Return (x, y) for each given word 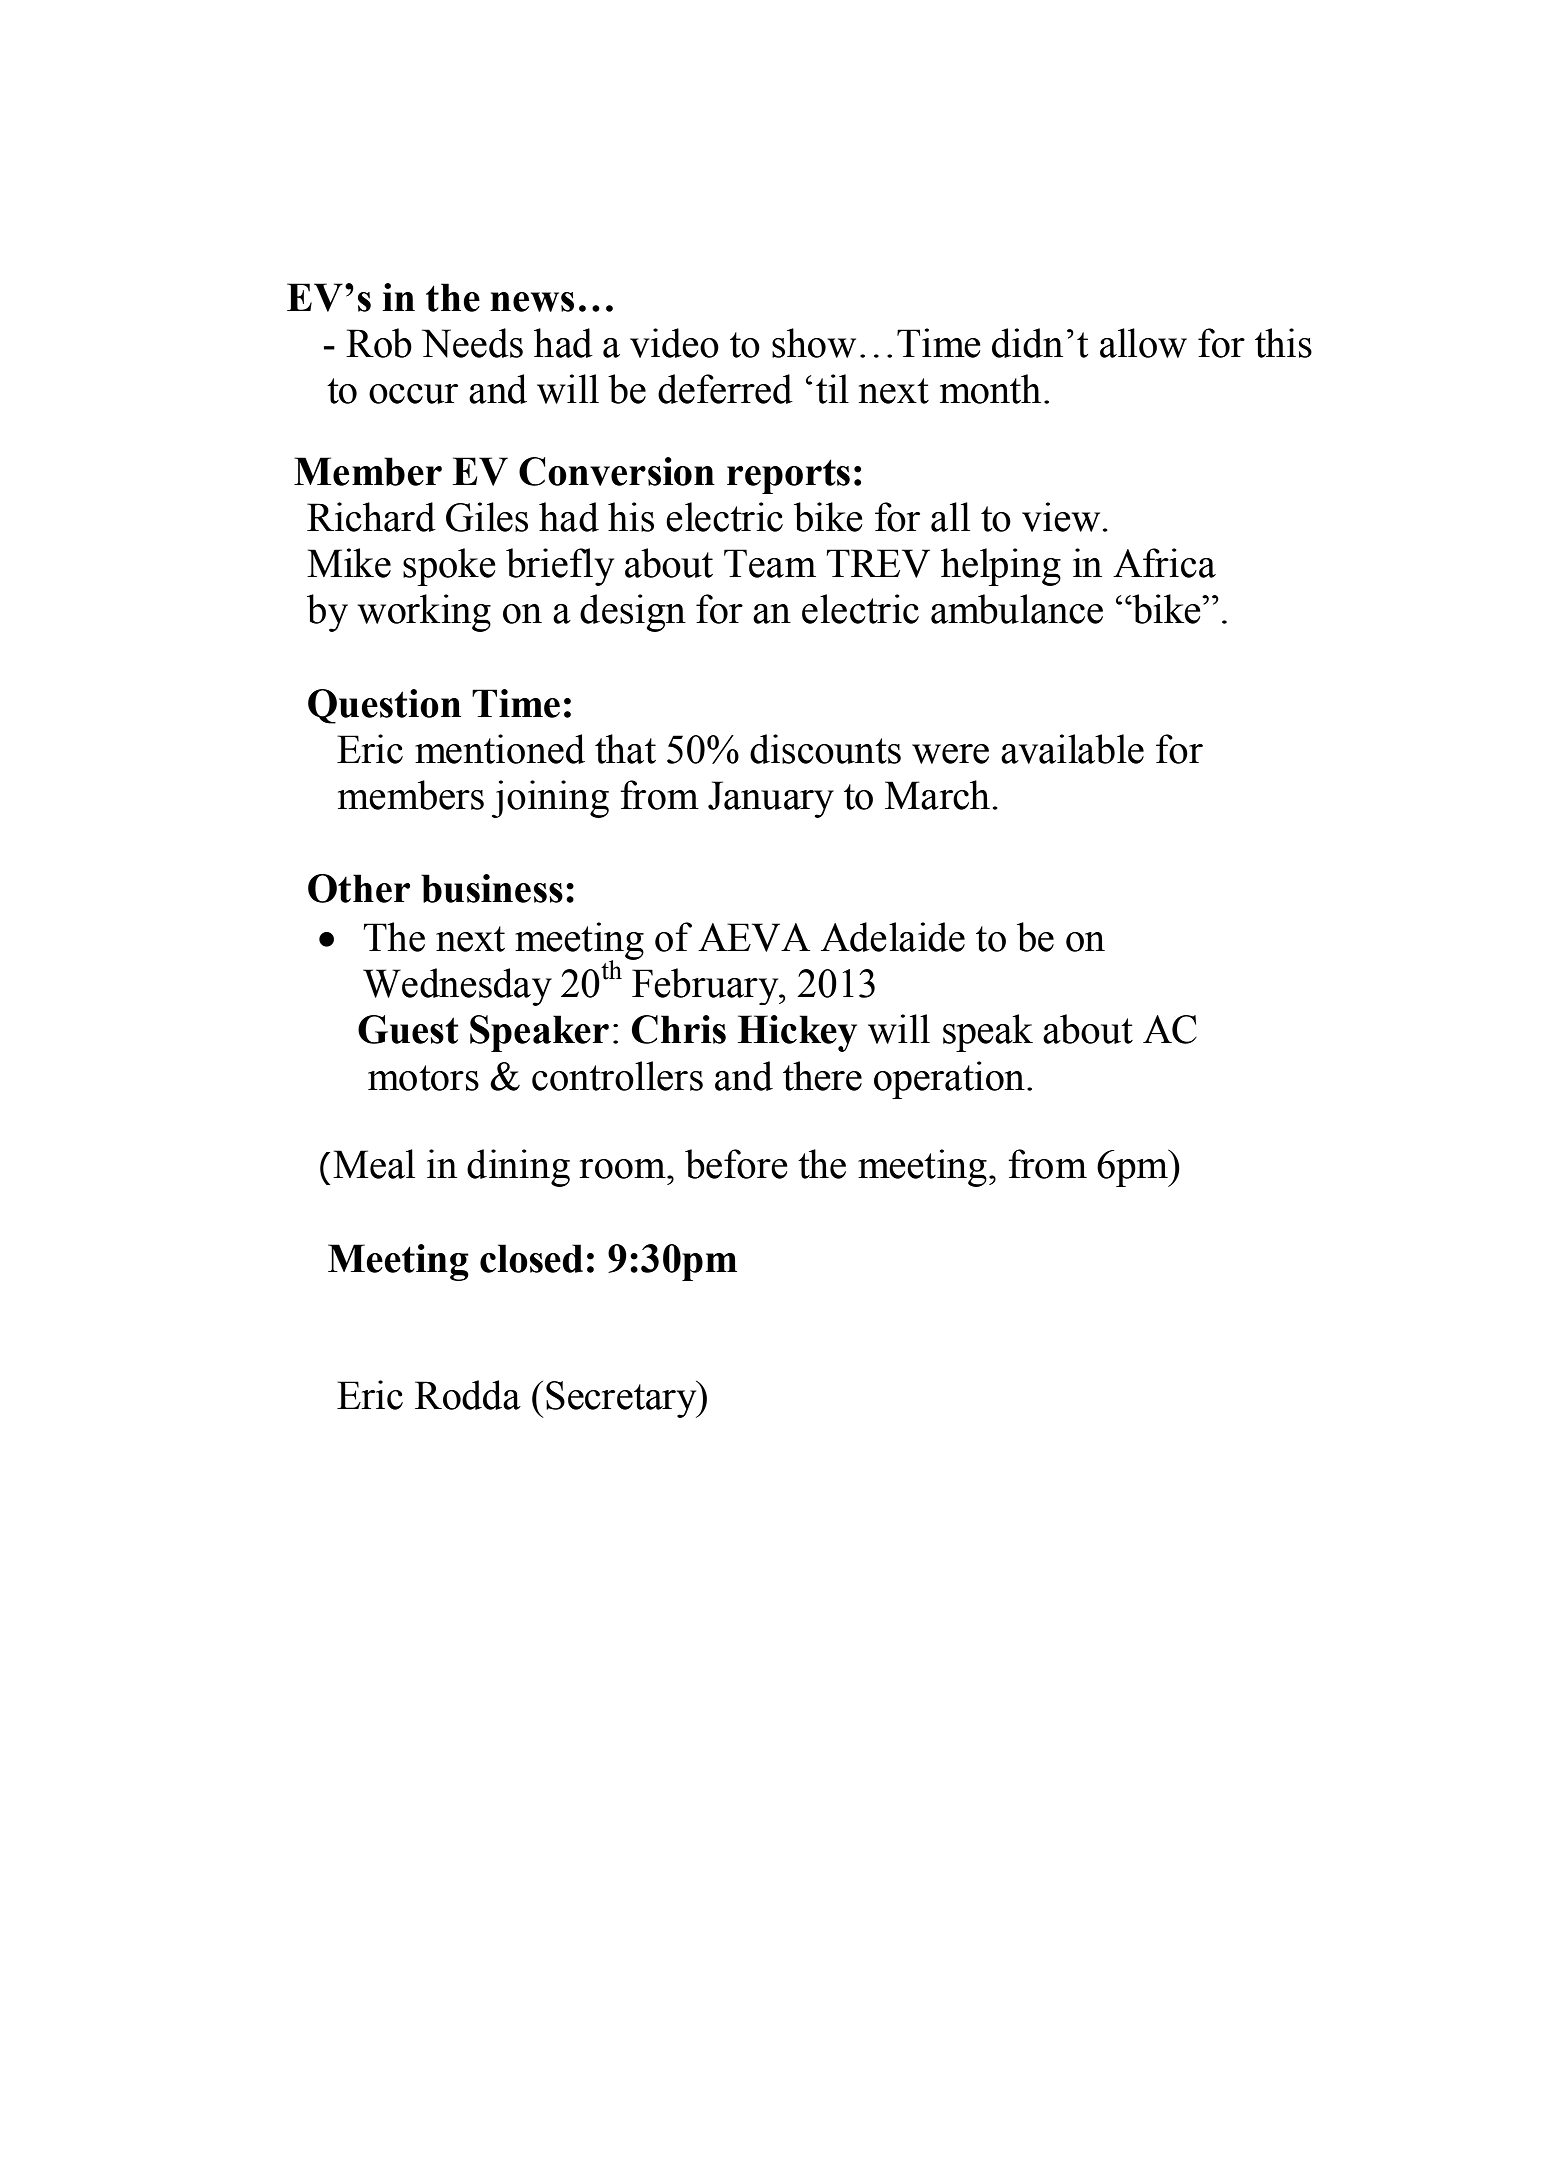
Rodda (468, 1395)
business (492, 888)
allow (1143, 343)
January (771, 799)
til (832, 389)
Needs (472, 343)
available (1072, 749)
